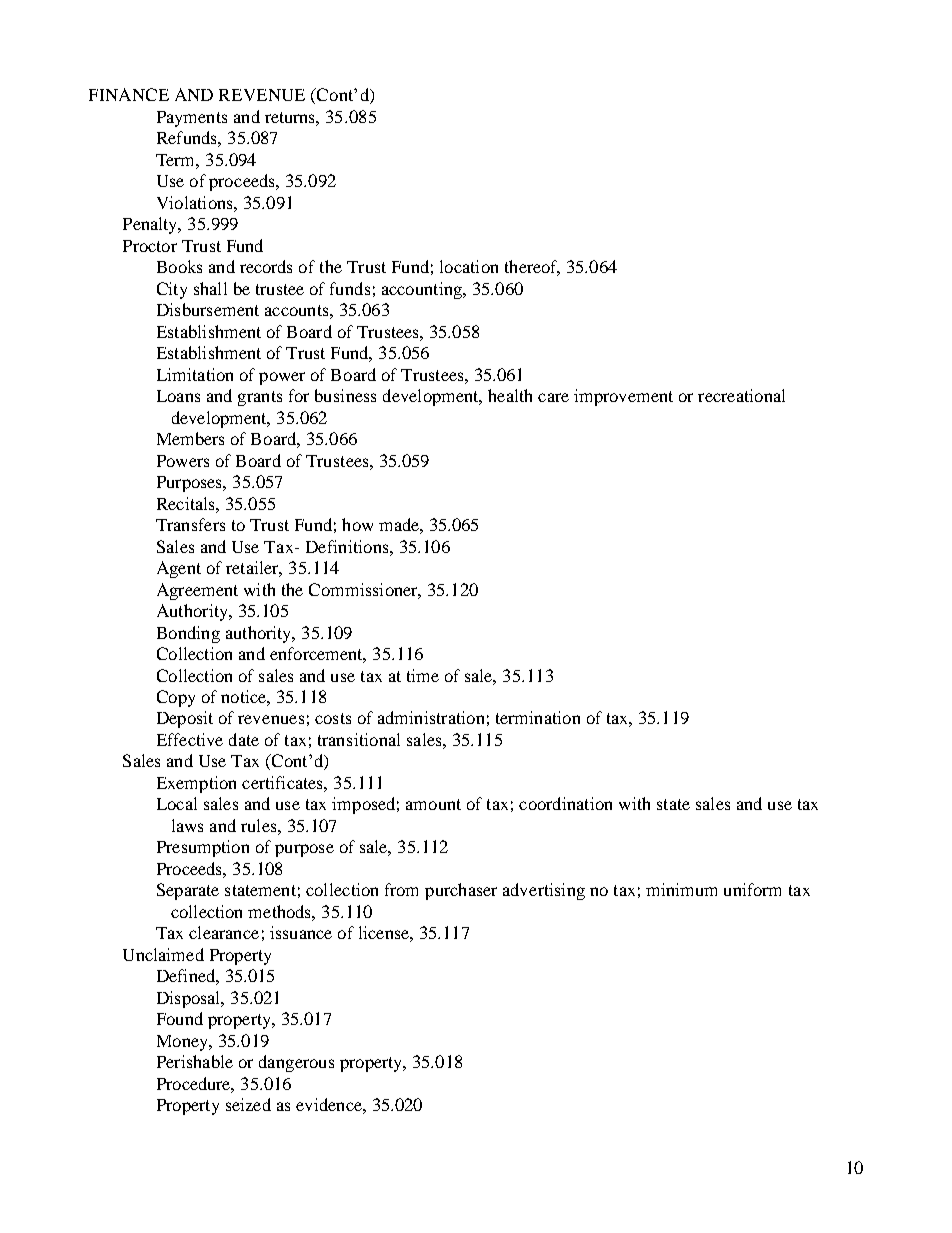  I want to click on dangerous, so click(296, 1063).
